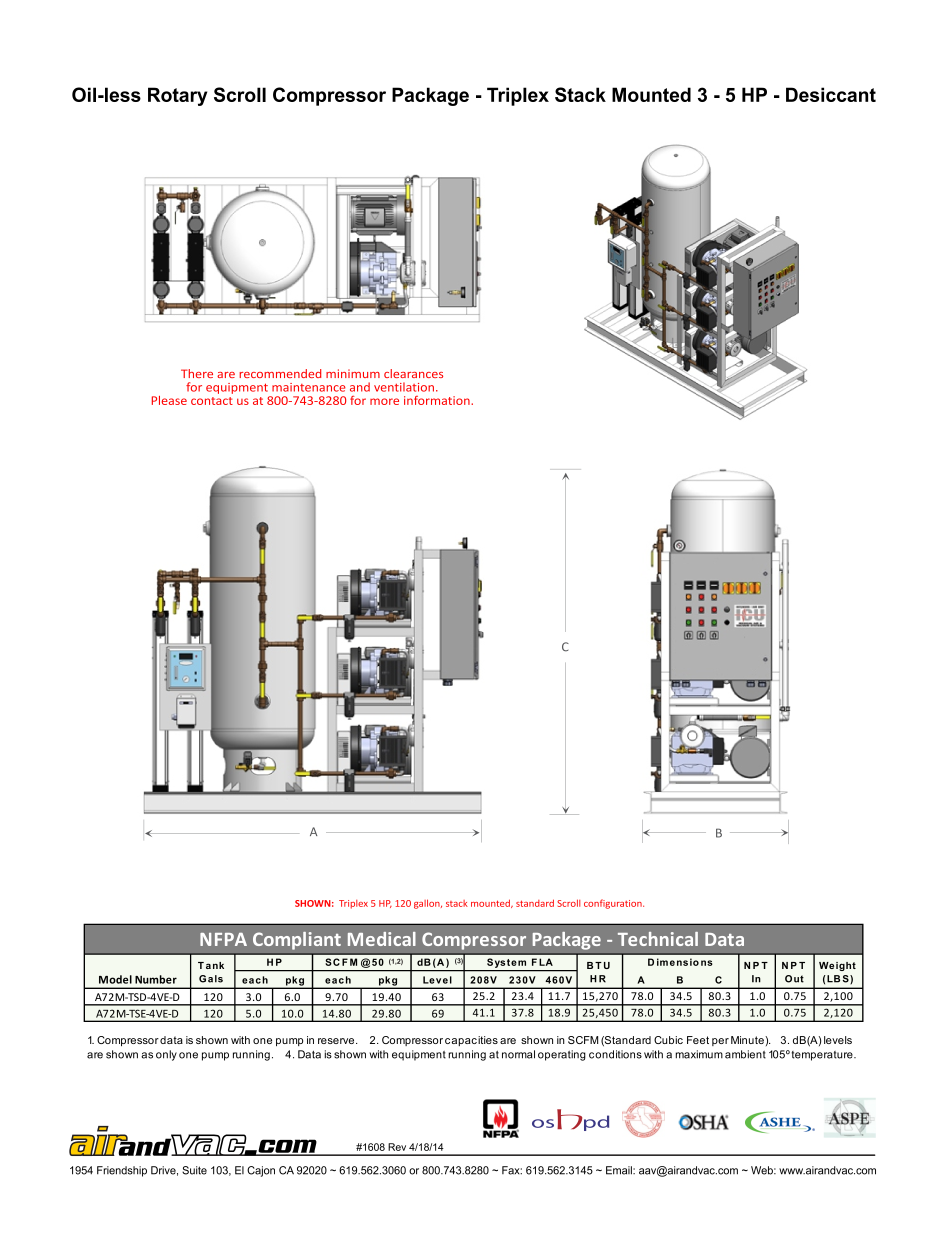 The image size is (952, 1233). I want to click on Suite, so click(194, 1170).
